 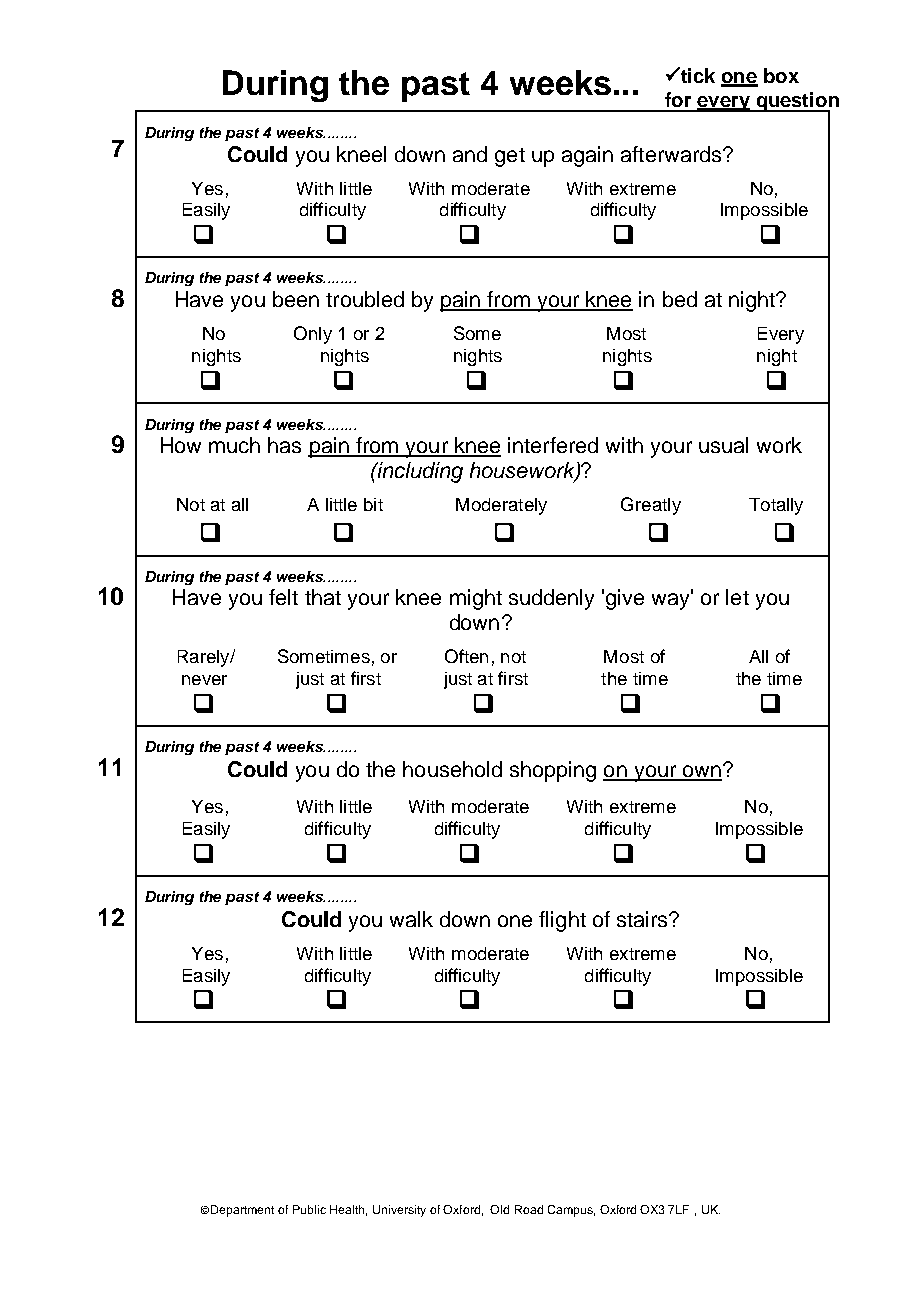 I want to click on been, so click(x=296, y=299).
